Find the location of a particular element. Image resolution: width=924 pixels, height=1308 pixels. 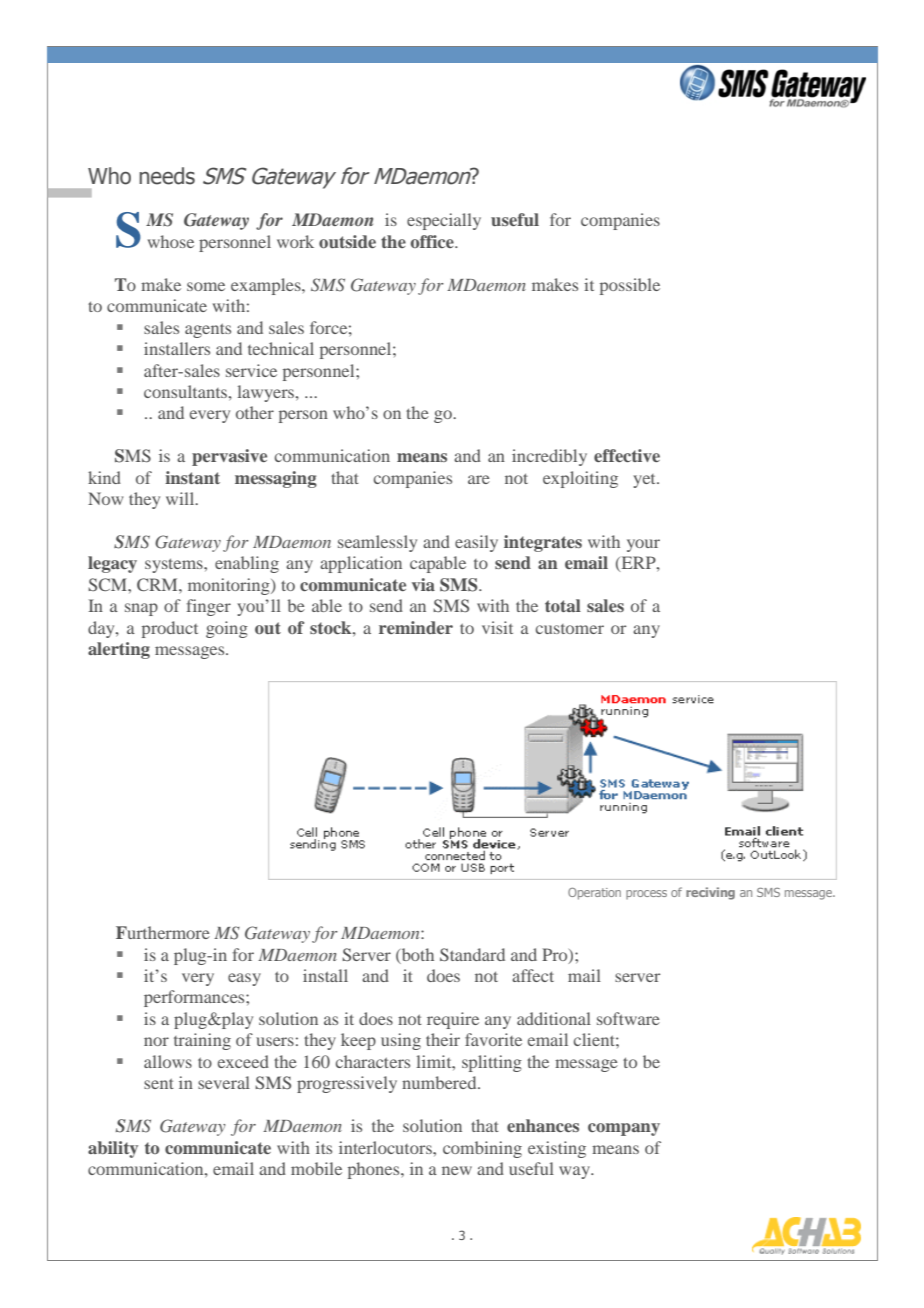

ability is located at coordinates (113, 1149).
